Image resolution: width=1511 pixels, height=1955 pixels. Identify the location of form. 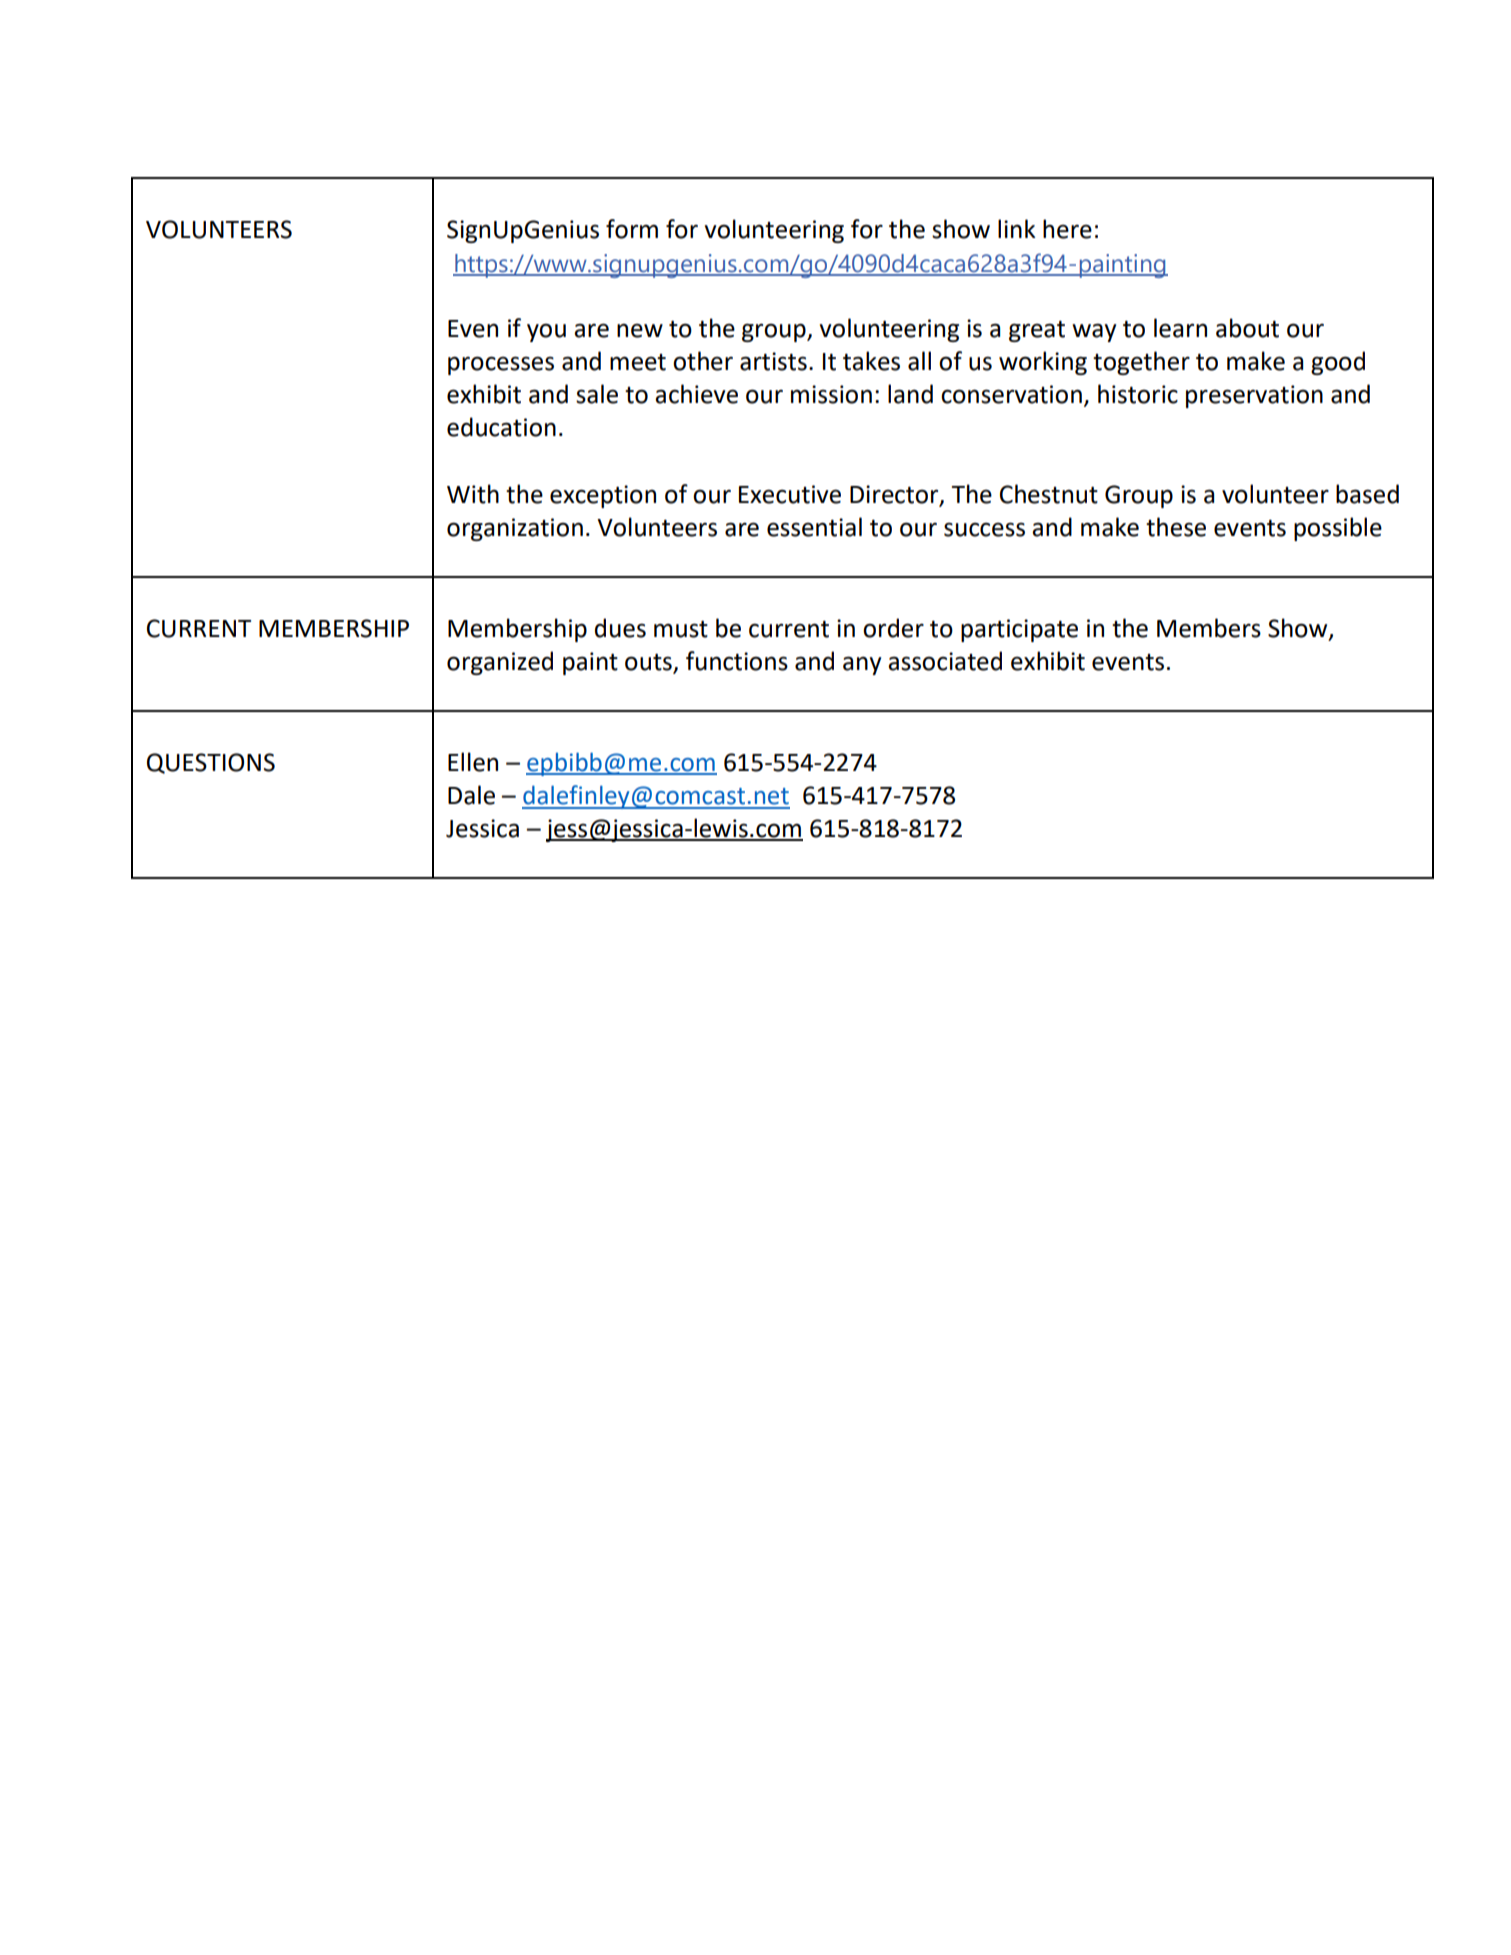
(632, 229).
